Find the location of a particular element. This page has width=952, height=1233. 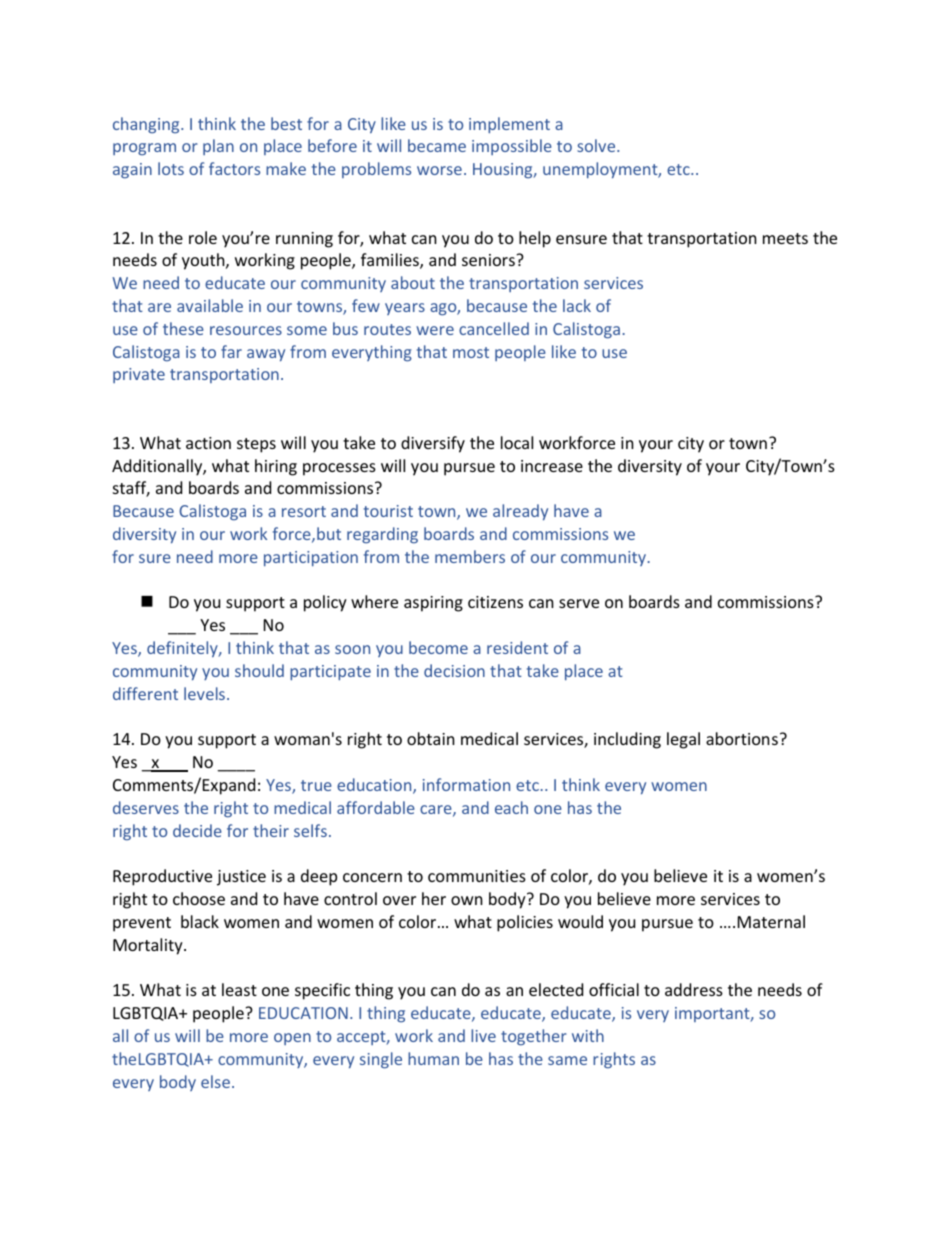

aspiring is located at coordinates (433, 604).
